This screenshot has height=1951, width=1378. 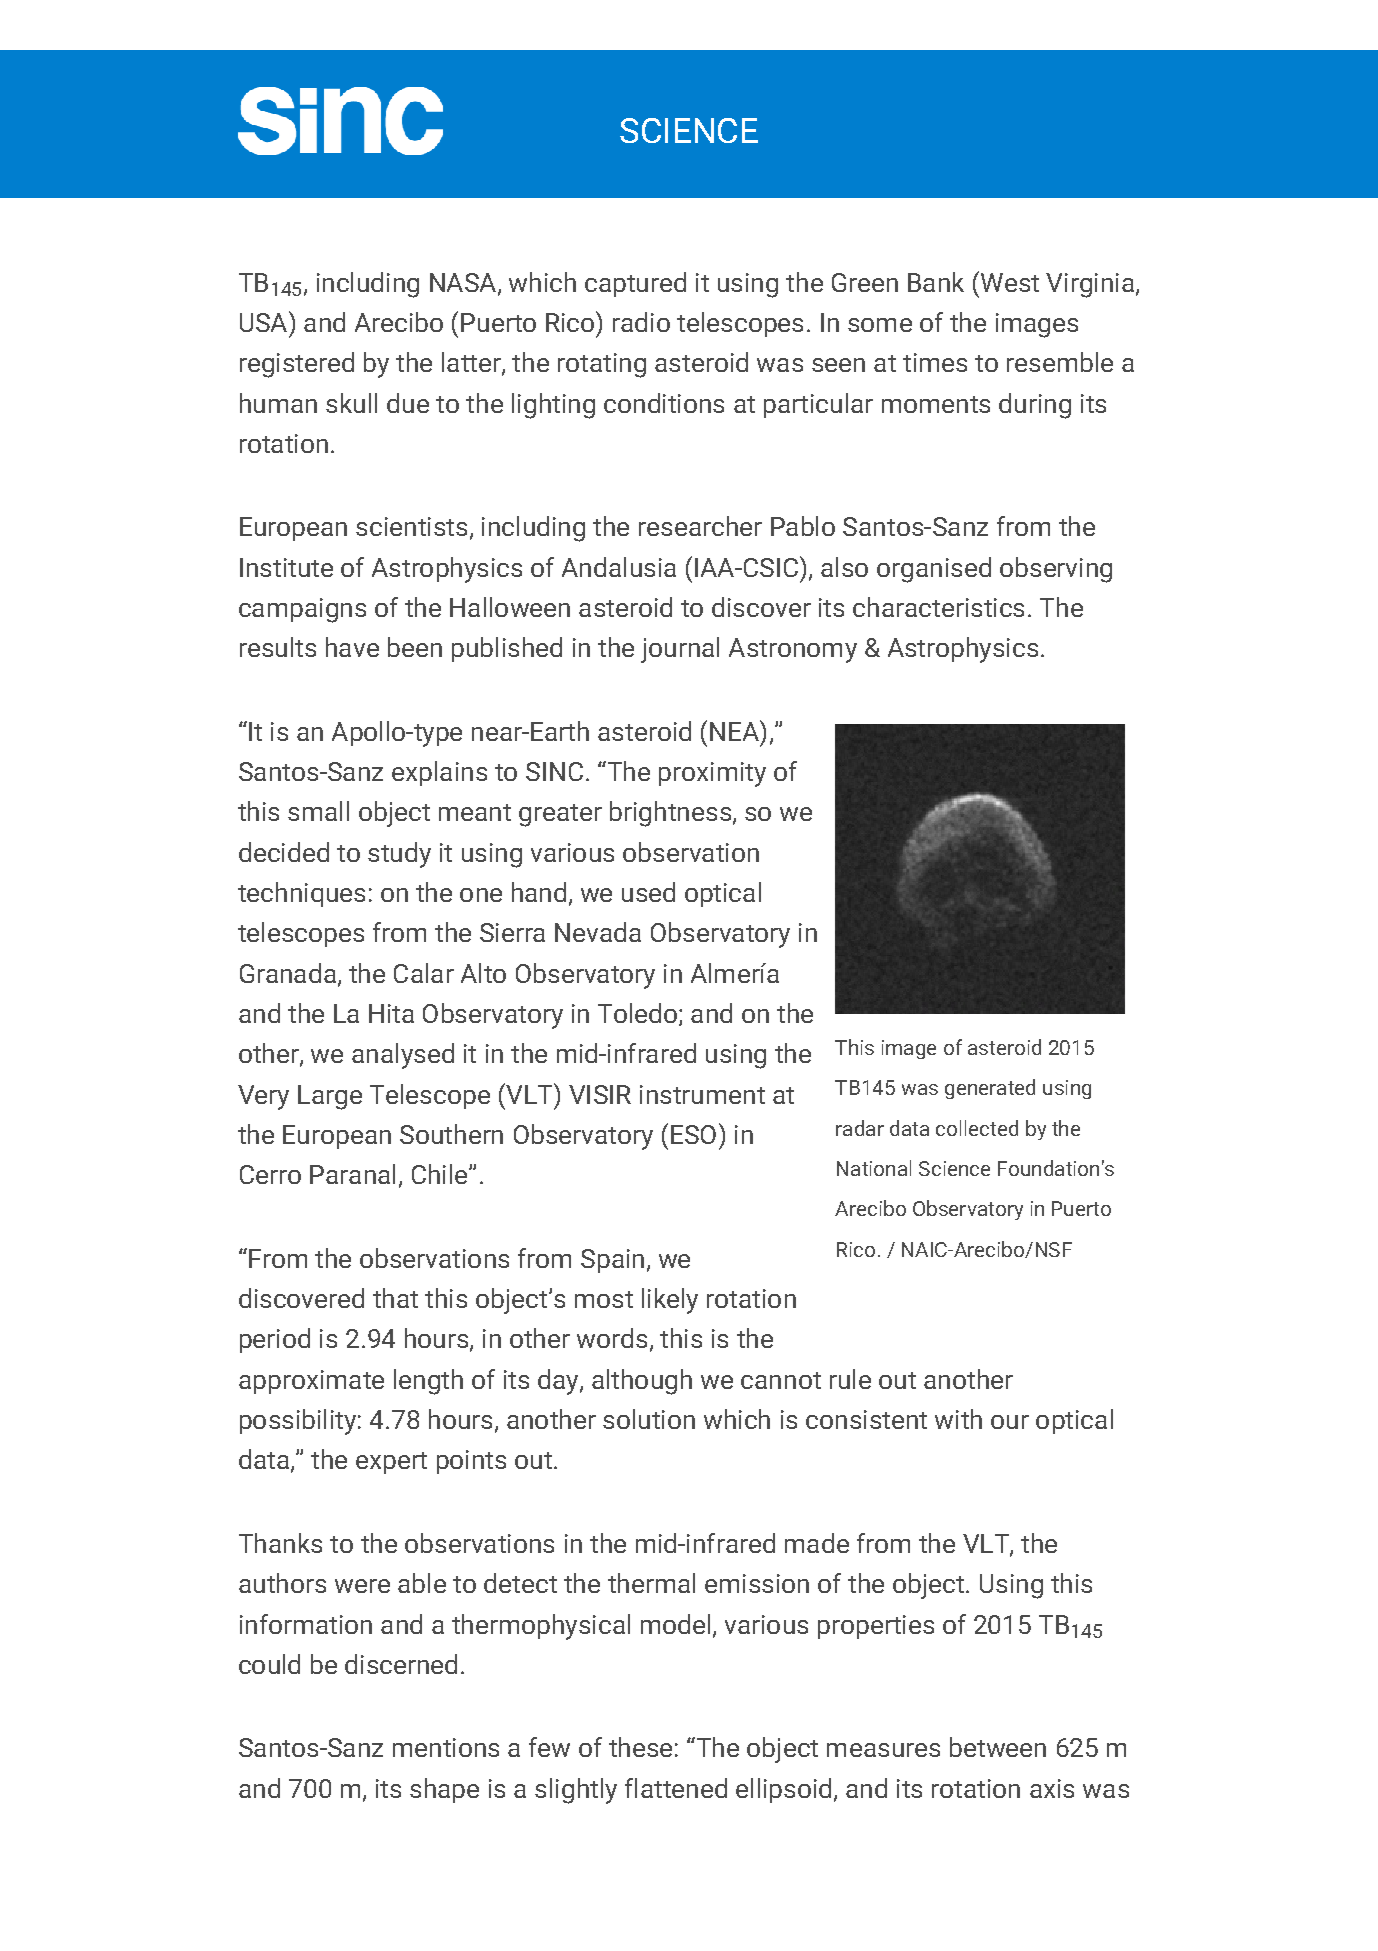 What do you see at coordinates (297, 365) in the screenshot?
I see `registered` at bounding box center [297, 365].
